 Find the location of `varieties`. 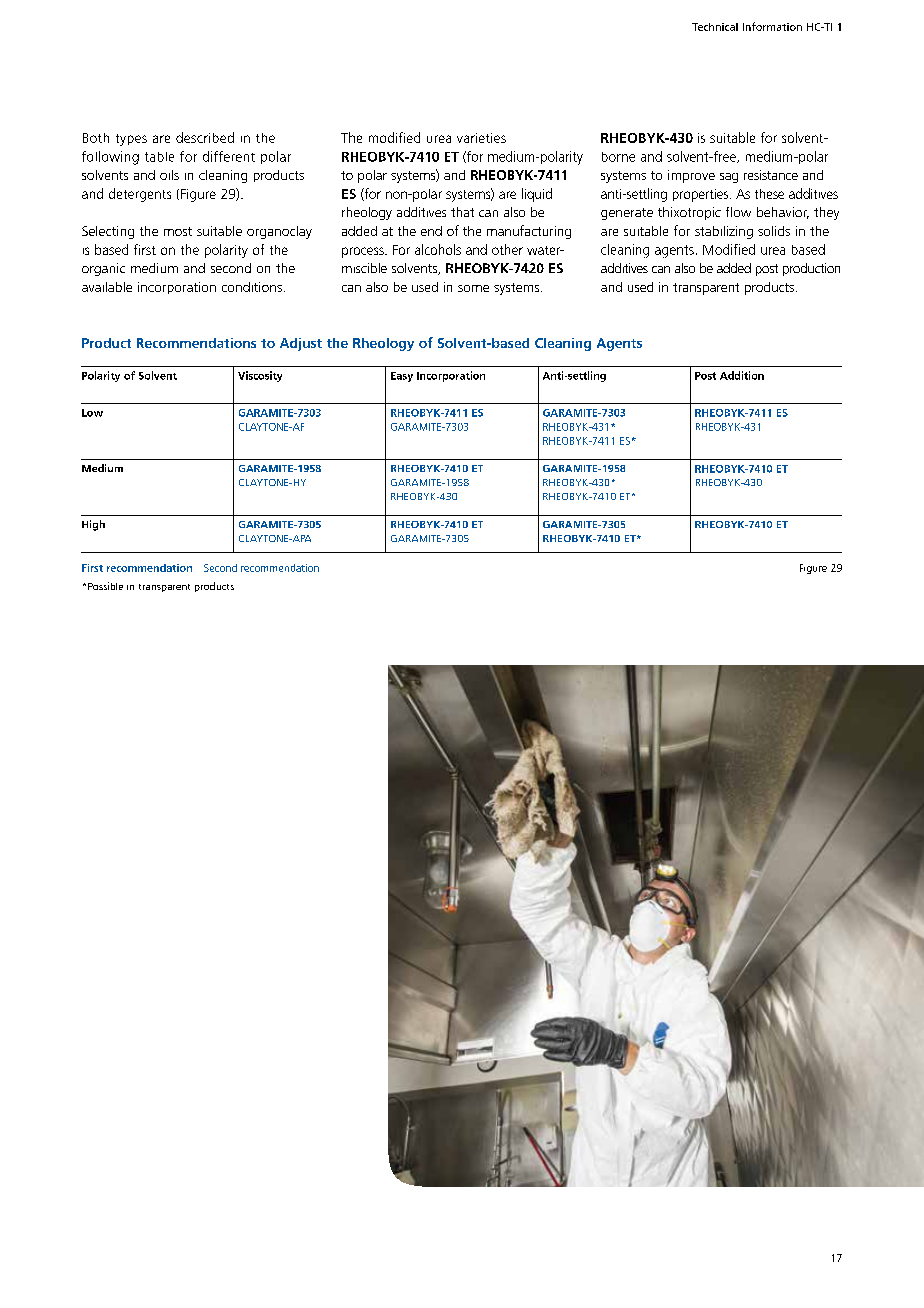

varieties is located at coordinates (481, 138).
